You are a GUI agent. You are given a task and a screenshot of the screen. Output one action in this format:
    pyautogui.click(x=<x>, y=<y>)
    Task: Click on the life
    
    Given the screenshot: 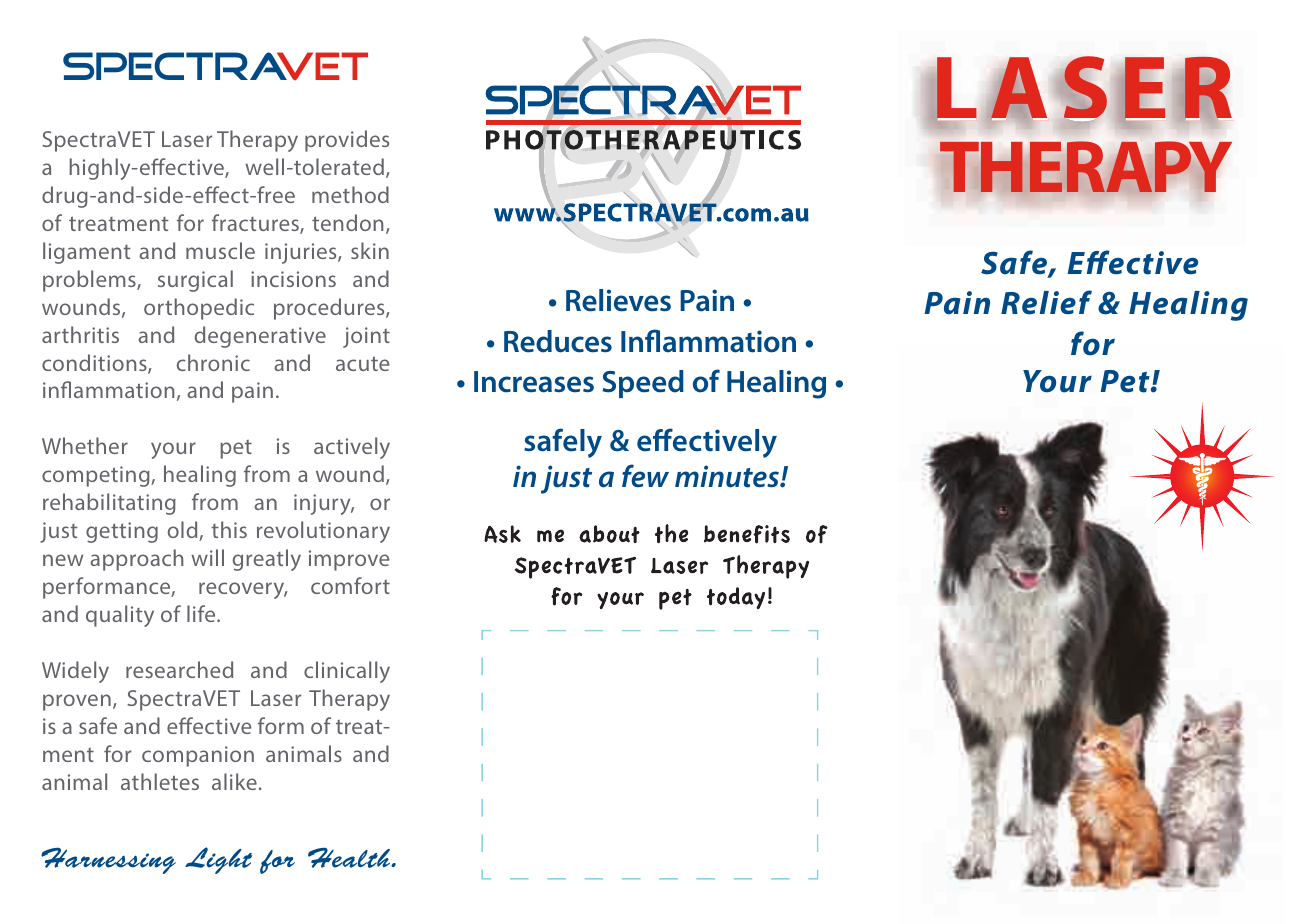 What is the action you would take?
    pyautogui.click(x=202, y=613)
